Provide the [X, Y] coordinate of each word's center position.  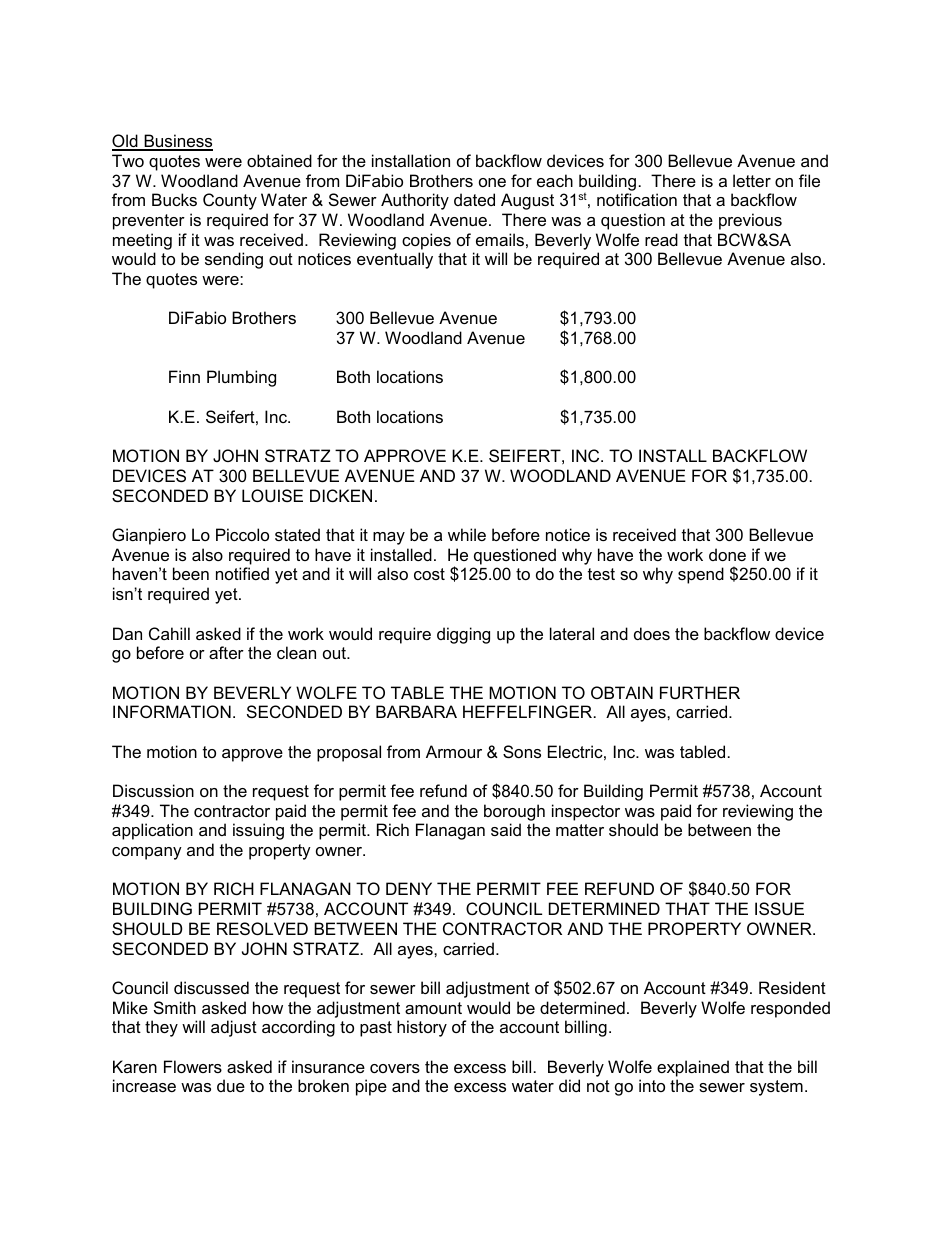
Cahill [169, 633]
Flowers [193, 1066]
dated [474, 199]
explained [693, 1068]
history [422, 1028]
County [230, 201]
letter [752, 180]
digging [463, 635]
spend [701, 575]
